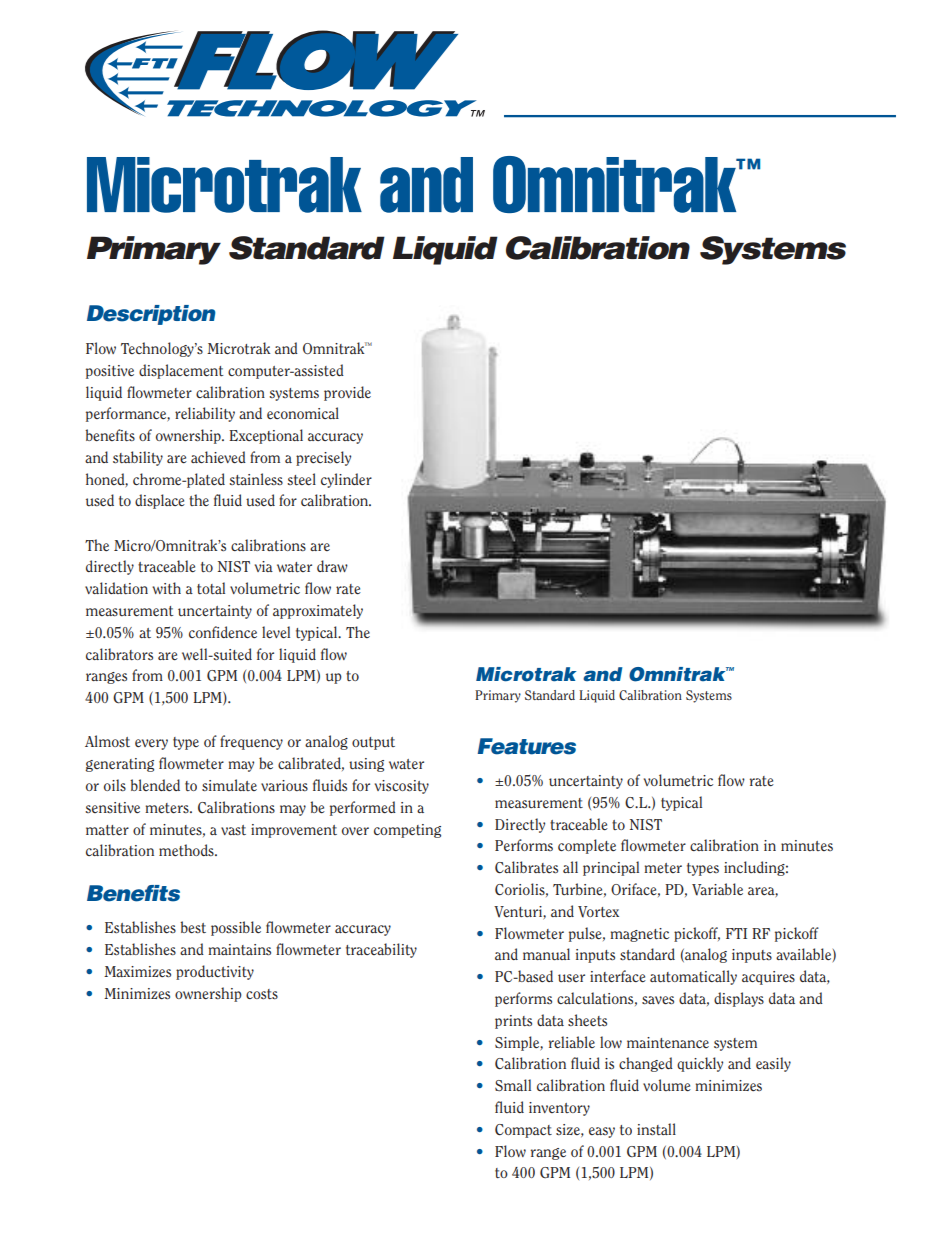 The width and height of the page is (952, 1233). What do you see at coordinates (151, 315) in the page?
I see `Description` at bounding box center [151, 315].
